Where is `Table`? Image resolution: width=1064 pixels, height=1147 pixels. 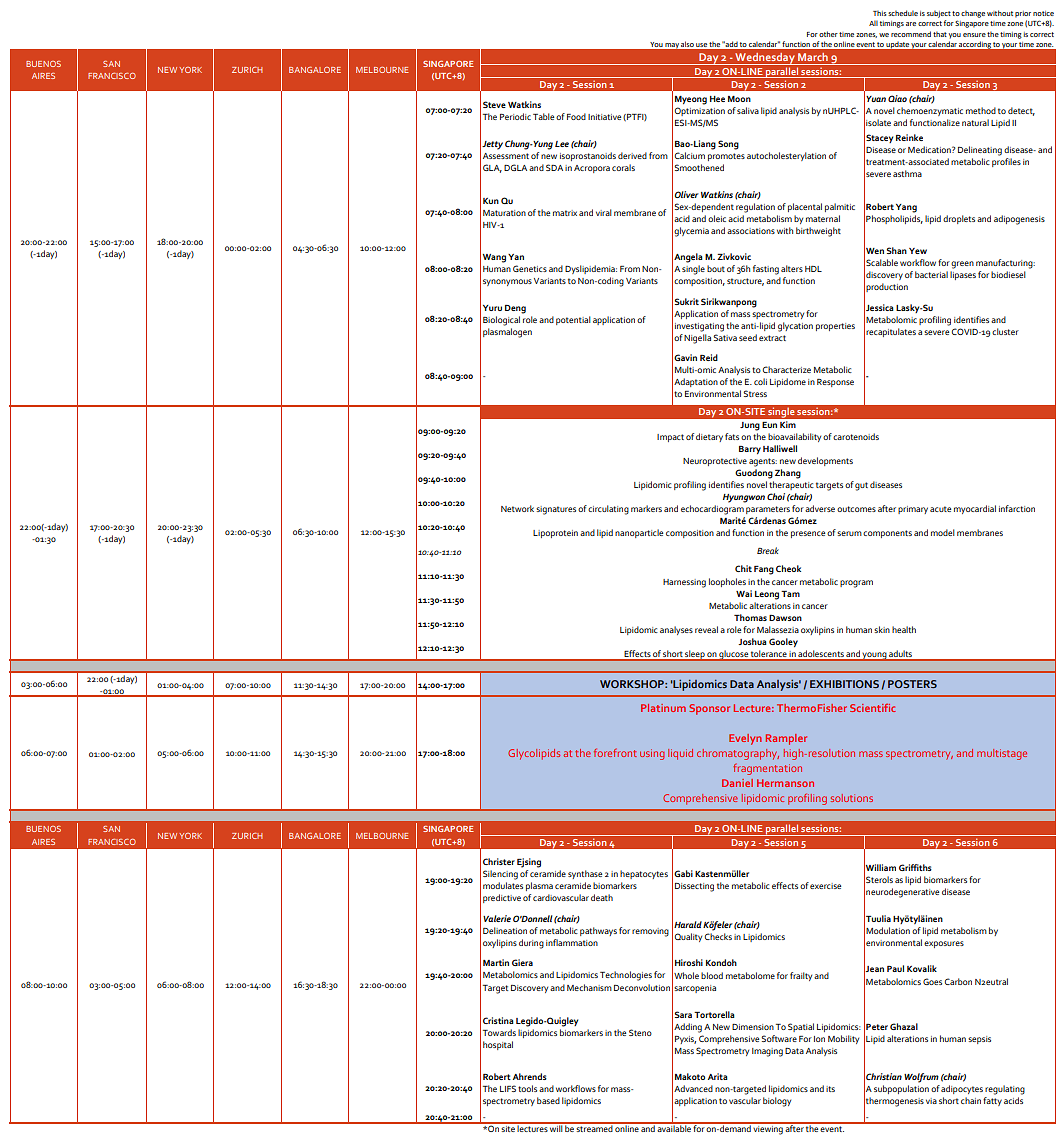 Table is located at coordinates (543, 116).
